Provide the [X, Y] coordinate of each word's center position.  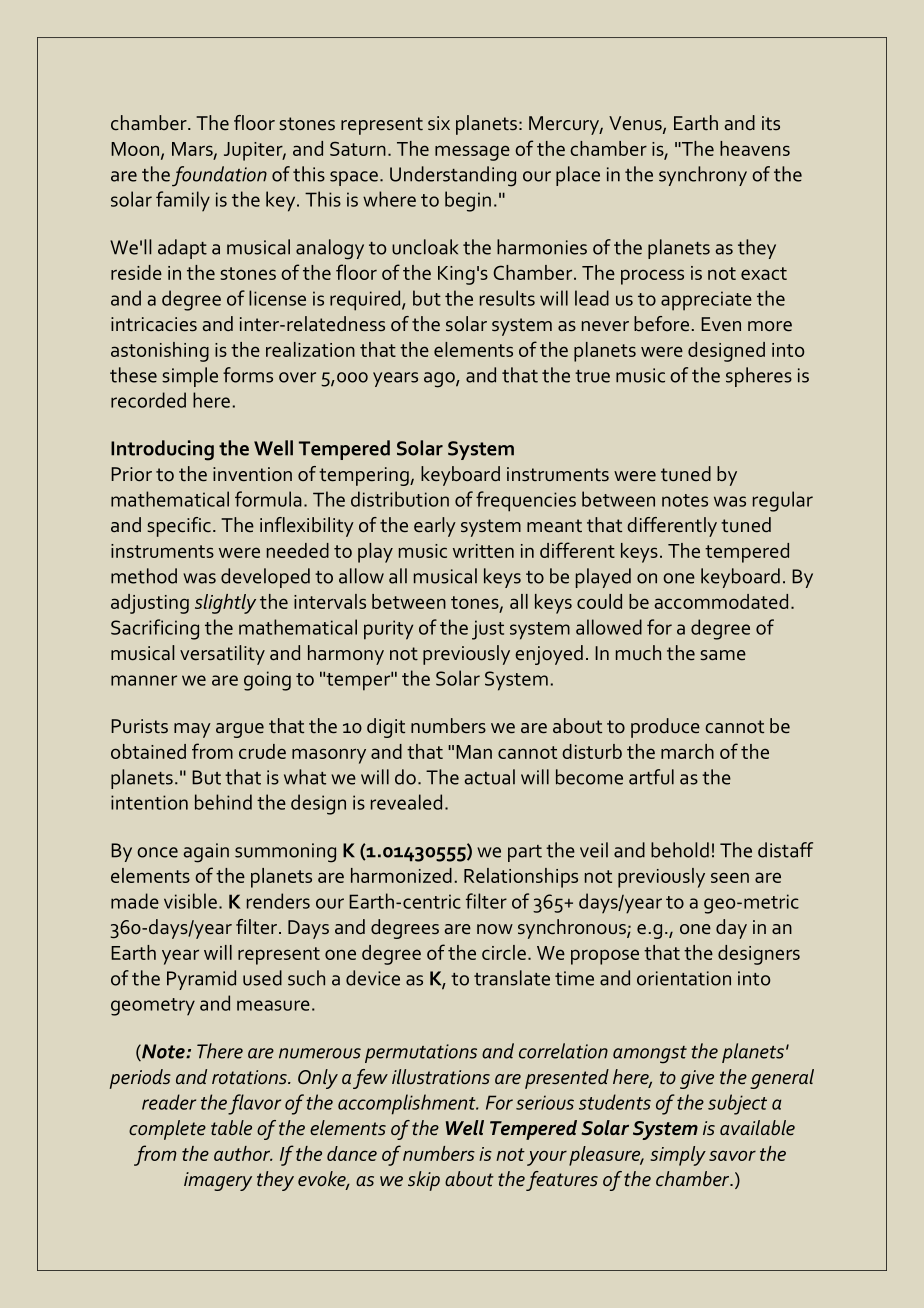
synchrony [703, 176]
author [243, 1153]
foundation [219, 176]
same [723, 655]
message [472, 153]
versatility [222, 655]
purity [388, 630]
